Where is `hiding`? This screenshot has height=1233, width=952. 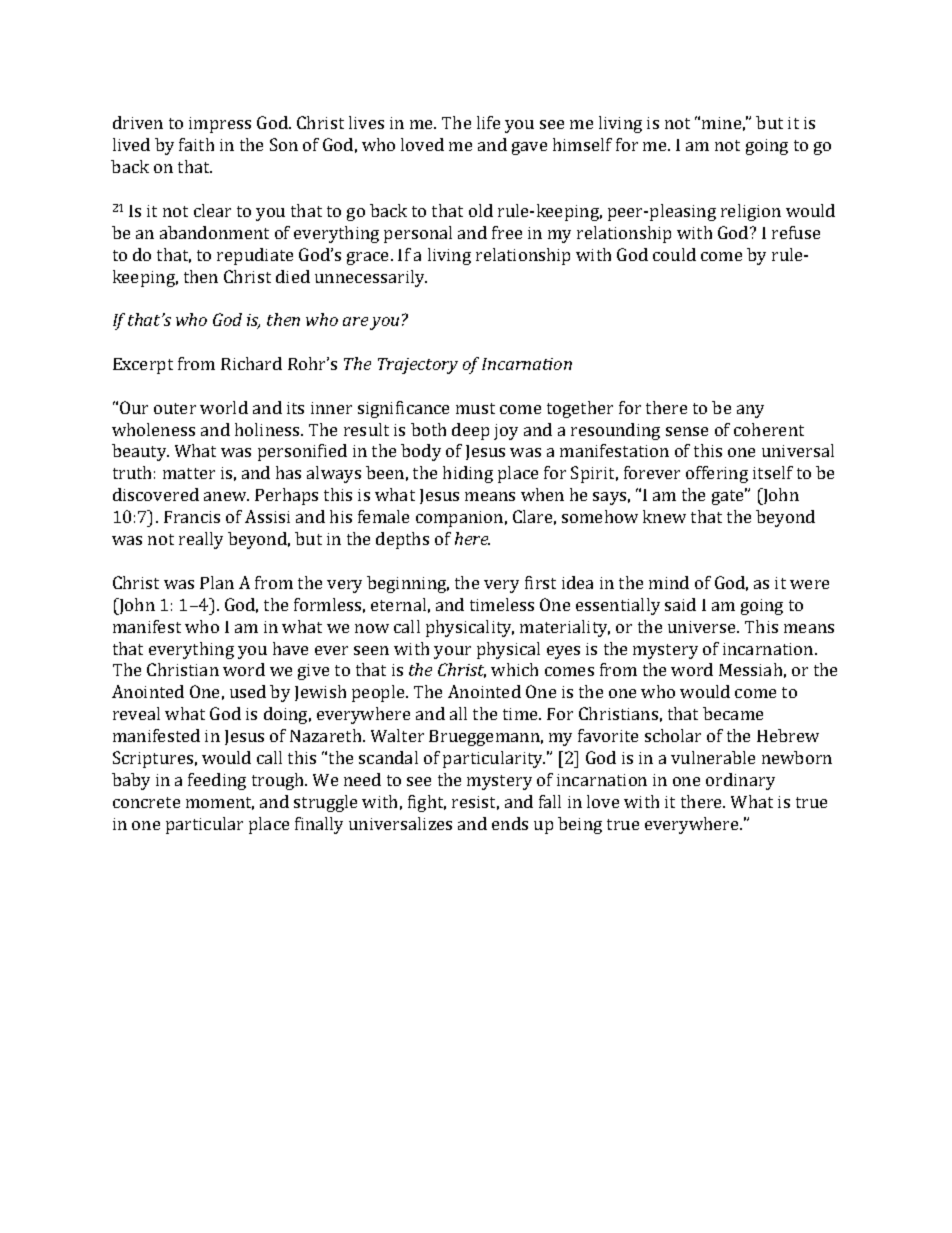
hiding is located at coordinates (468, 474).
